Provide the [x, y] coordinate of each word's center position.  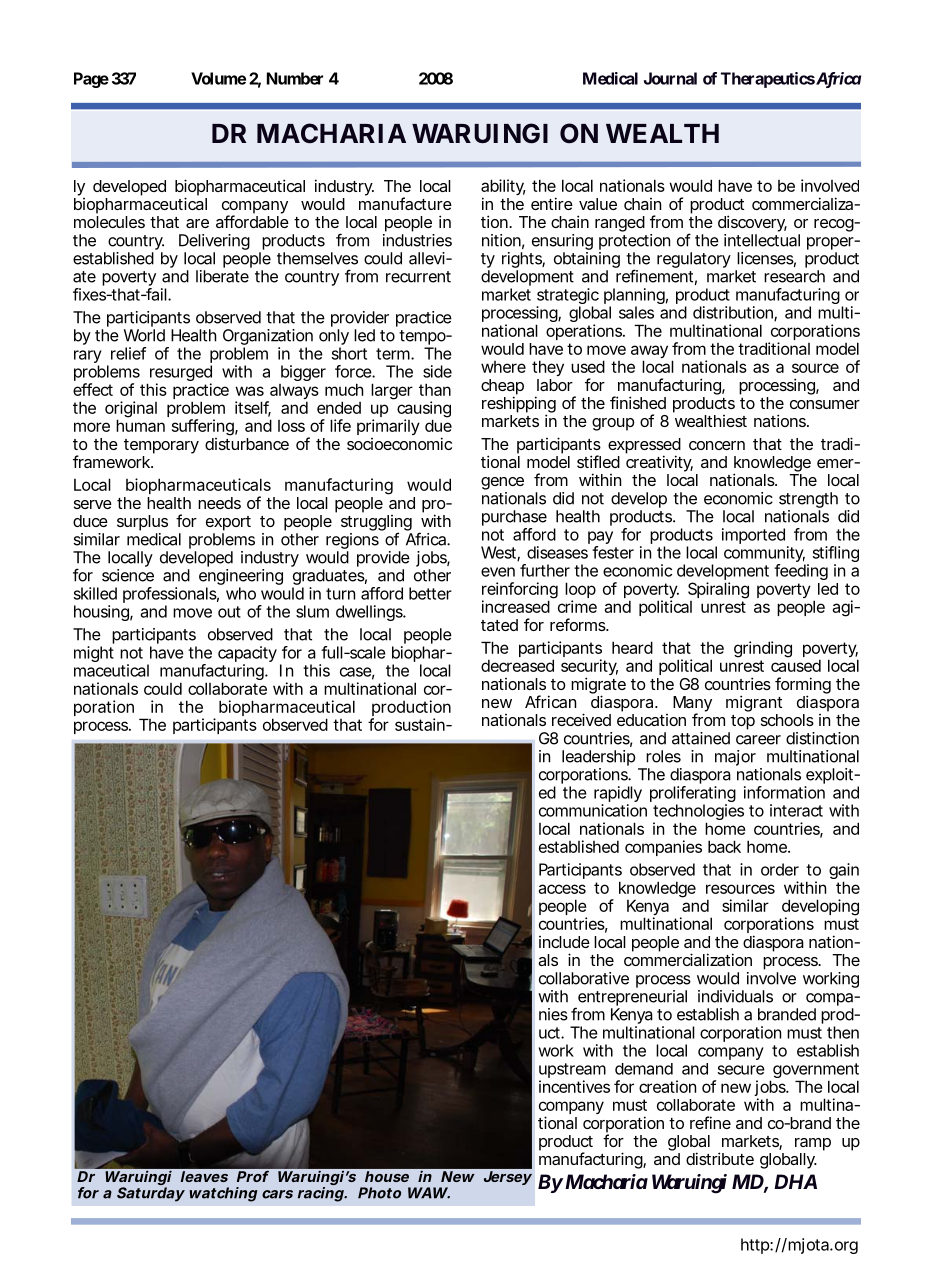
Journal [670, 78]
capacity [247, 655]
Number [295, 78]
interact [796, 810]
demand [644, 1069]
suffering [203, 427]
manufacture [405, 203]
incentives [574, 1086]
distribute [720, 1158]
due [438, 425]
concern [717, 445]
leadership [598, 758]
